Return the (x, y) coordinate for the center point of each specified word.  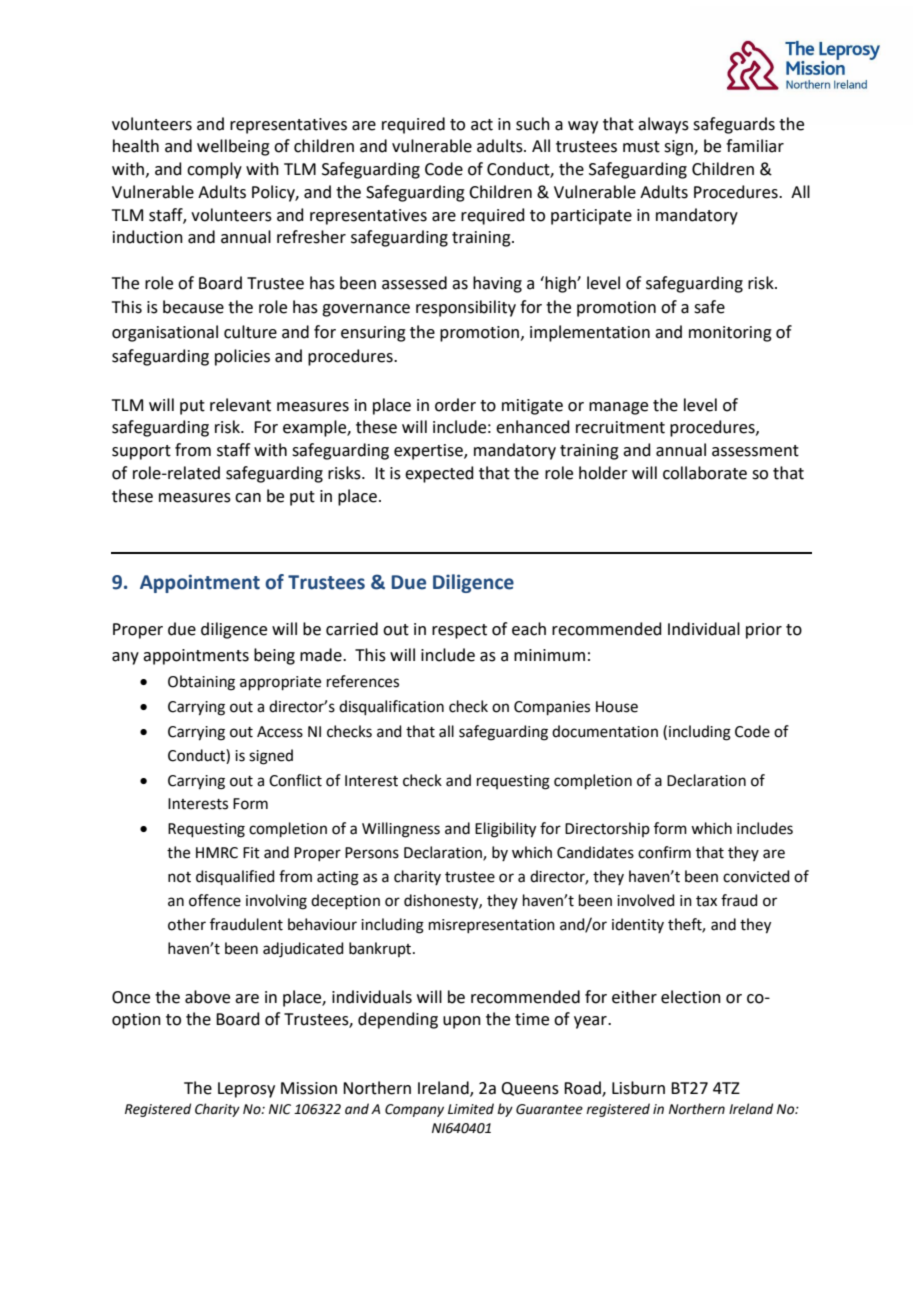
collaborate (705, 473)
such (533, 124)
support (141, 452)
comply (214, 170)
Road (583, 1088)
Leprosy (246, 1090)
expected (439, 474)
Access (280, 732)
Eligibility (505, 830)
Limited (471, 1109)
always (663, 125)
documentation (605, 731)
